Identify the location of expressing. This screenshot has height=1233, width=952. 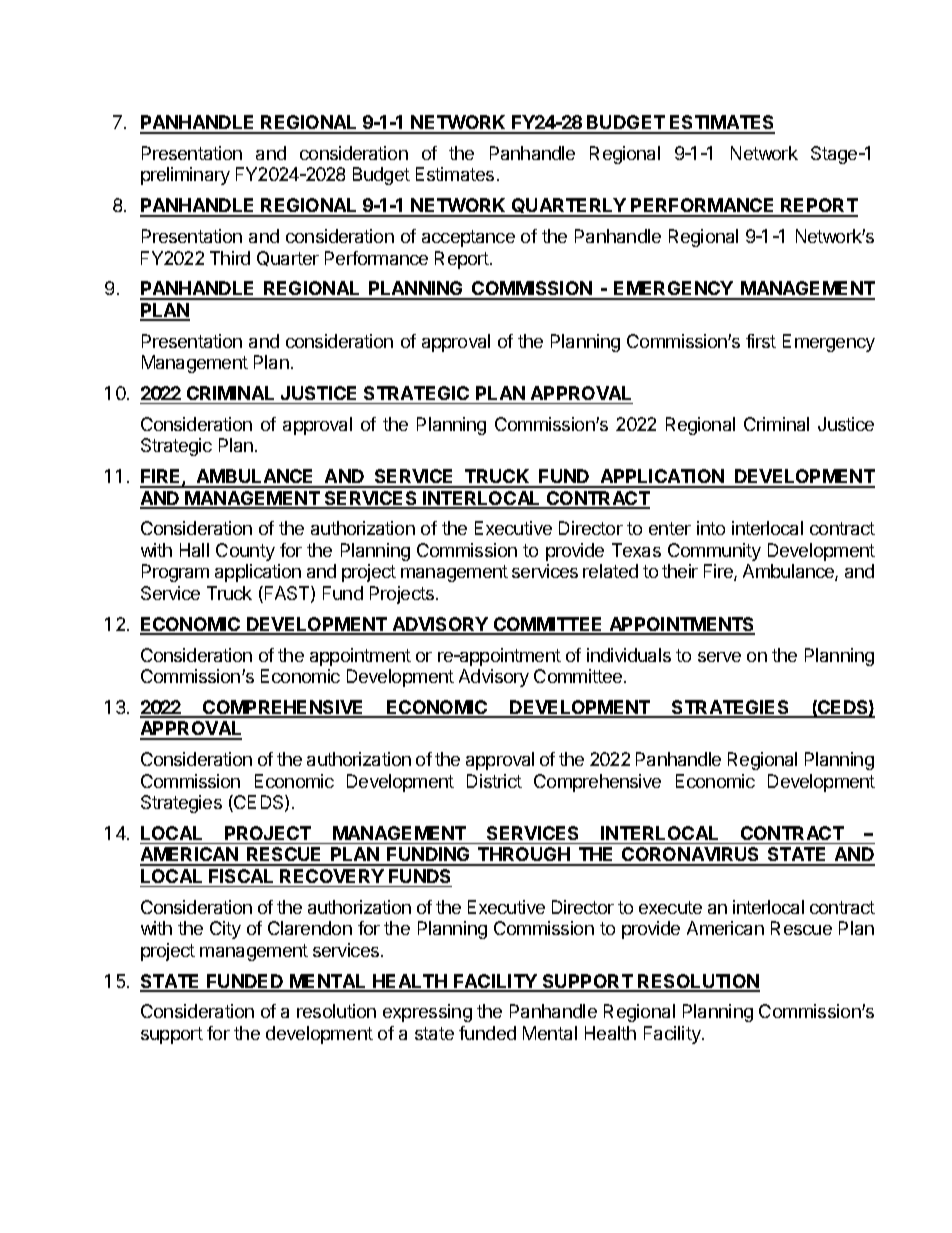
(427, 1013).
